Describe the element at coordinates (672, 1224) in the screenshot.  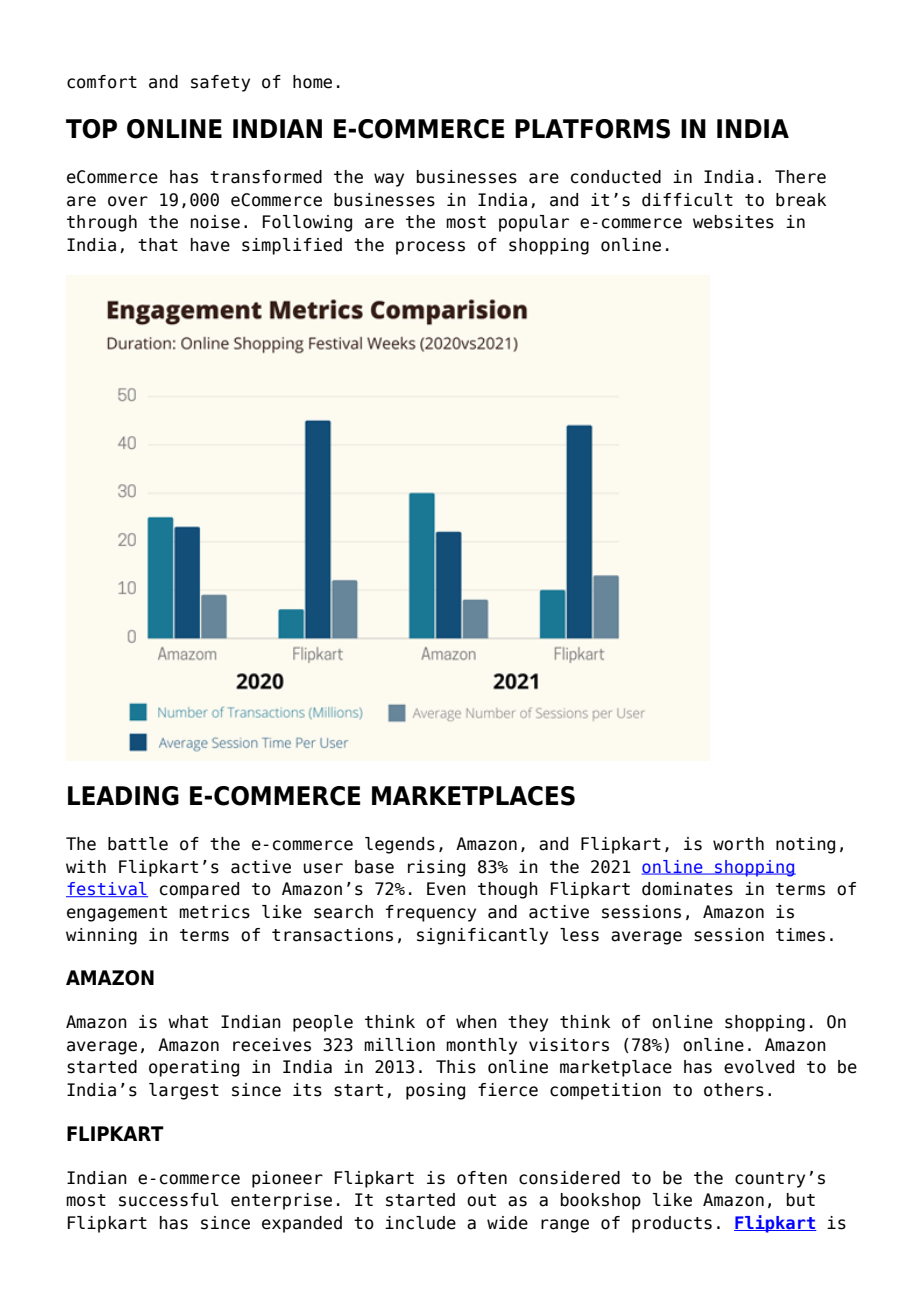
I see `products` at that location.
